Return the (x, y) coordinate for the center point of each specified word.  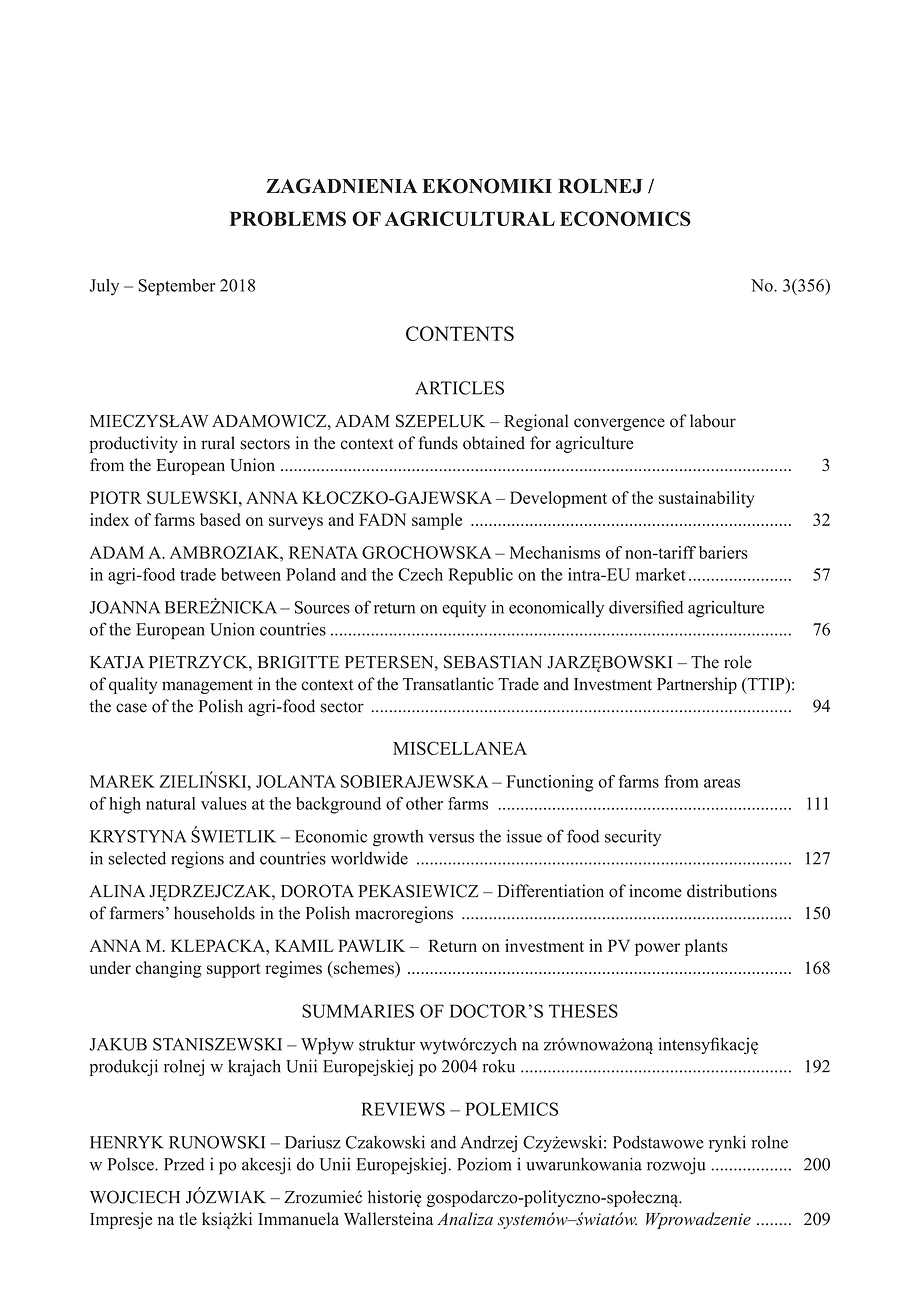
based (220, 519)
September (177, 287)
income (655, 891)
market (661, 574)
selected (137, 858)
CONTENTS (460, 333)
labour (713, 421)
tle (188, 1219)
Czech (420, 574)
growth (398, 838)
